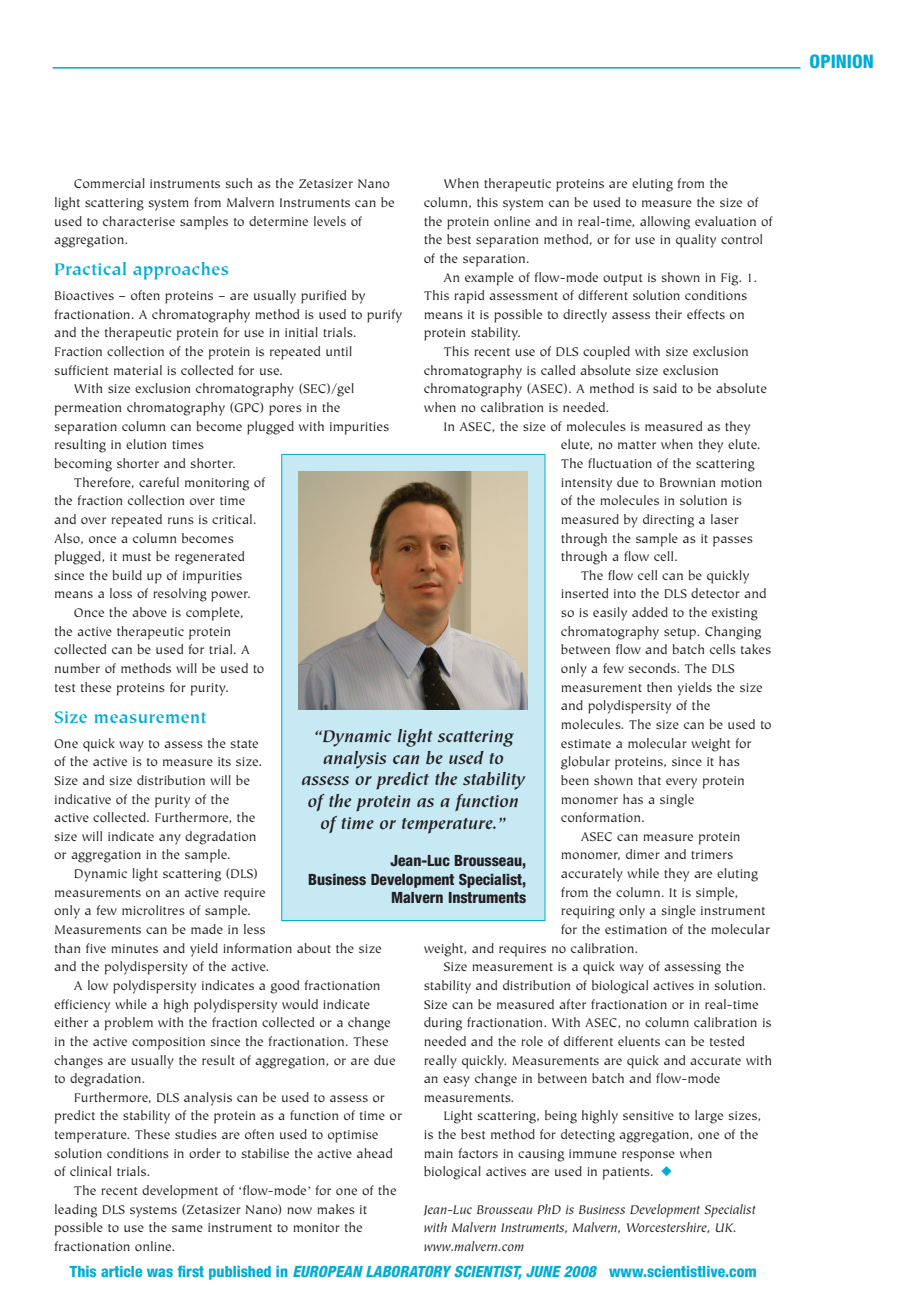  Describe the element at coordinates (187, 1228) in the document. I see `same` at that location.
